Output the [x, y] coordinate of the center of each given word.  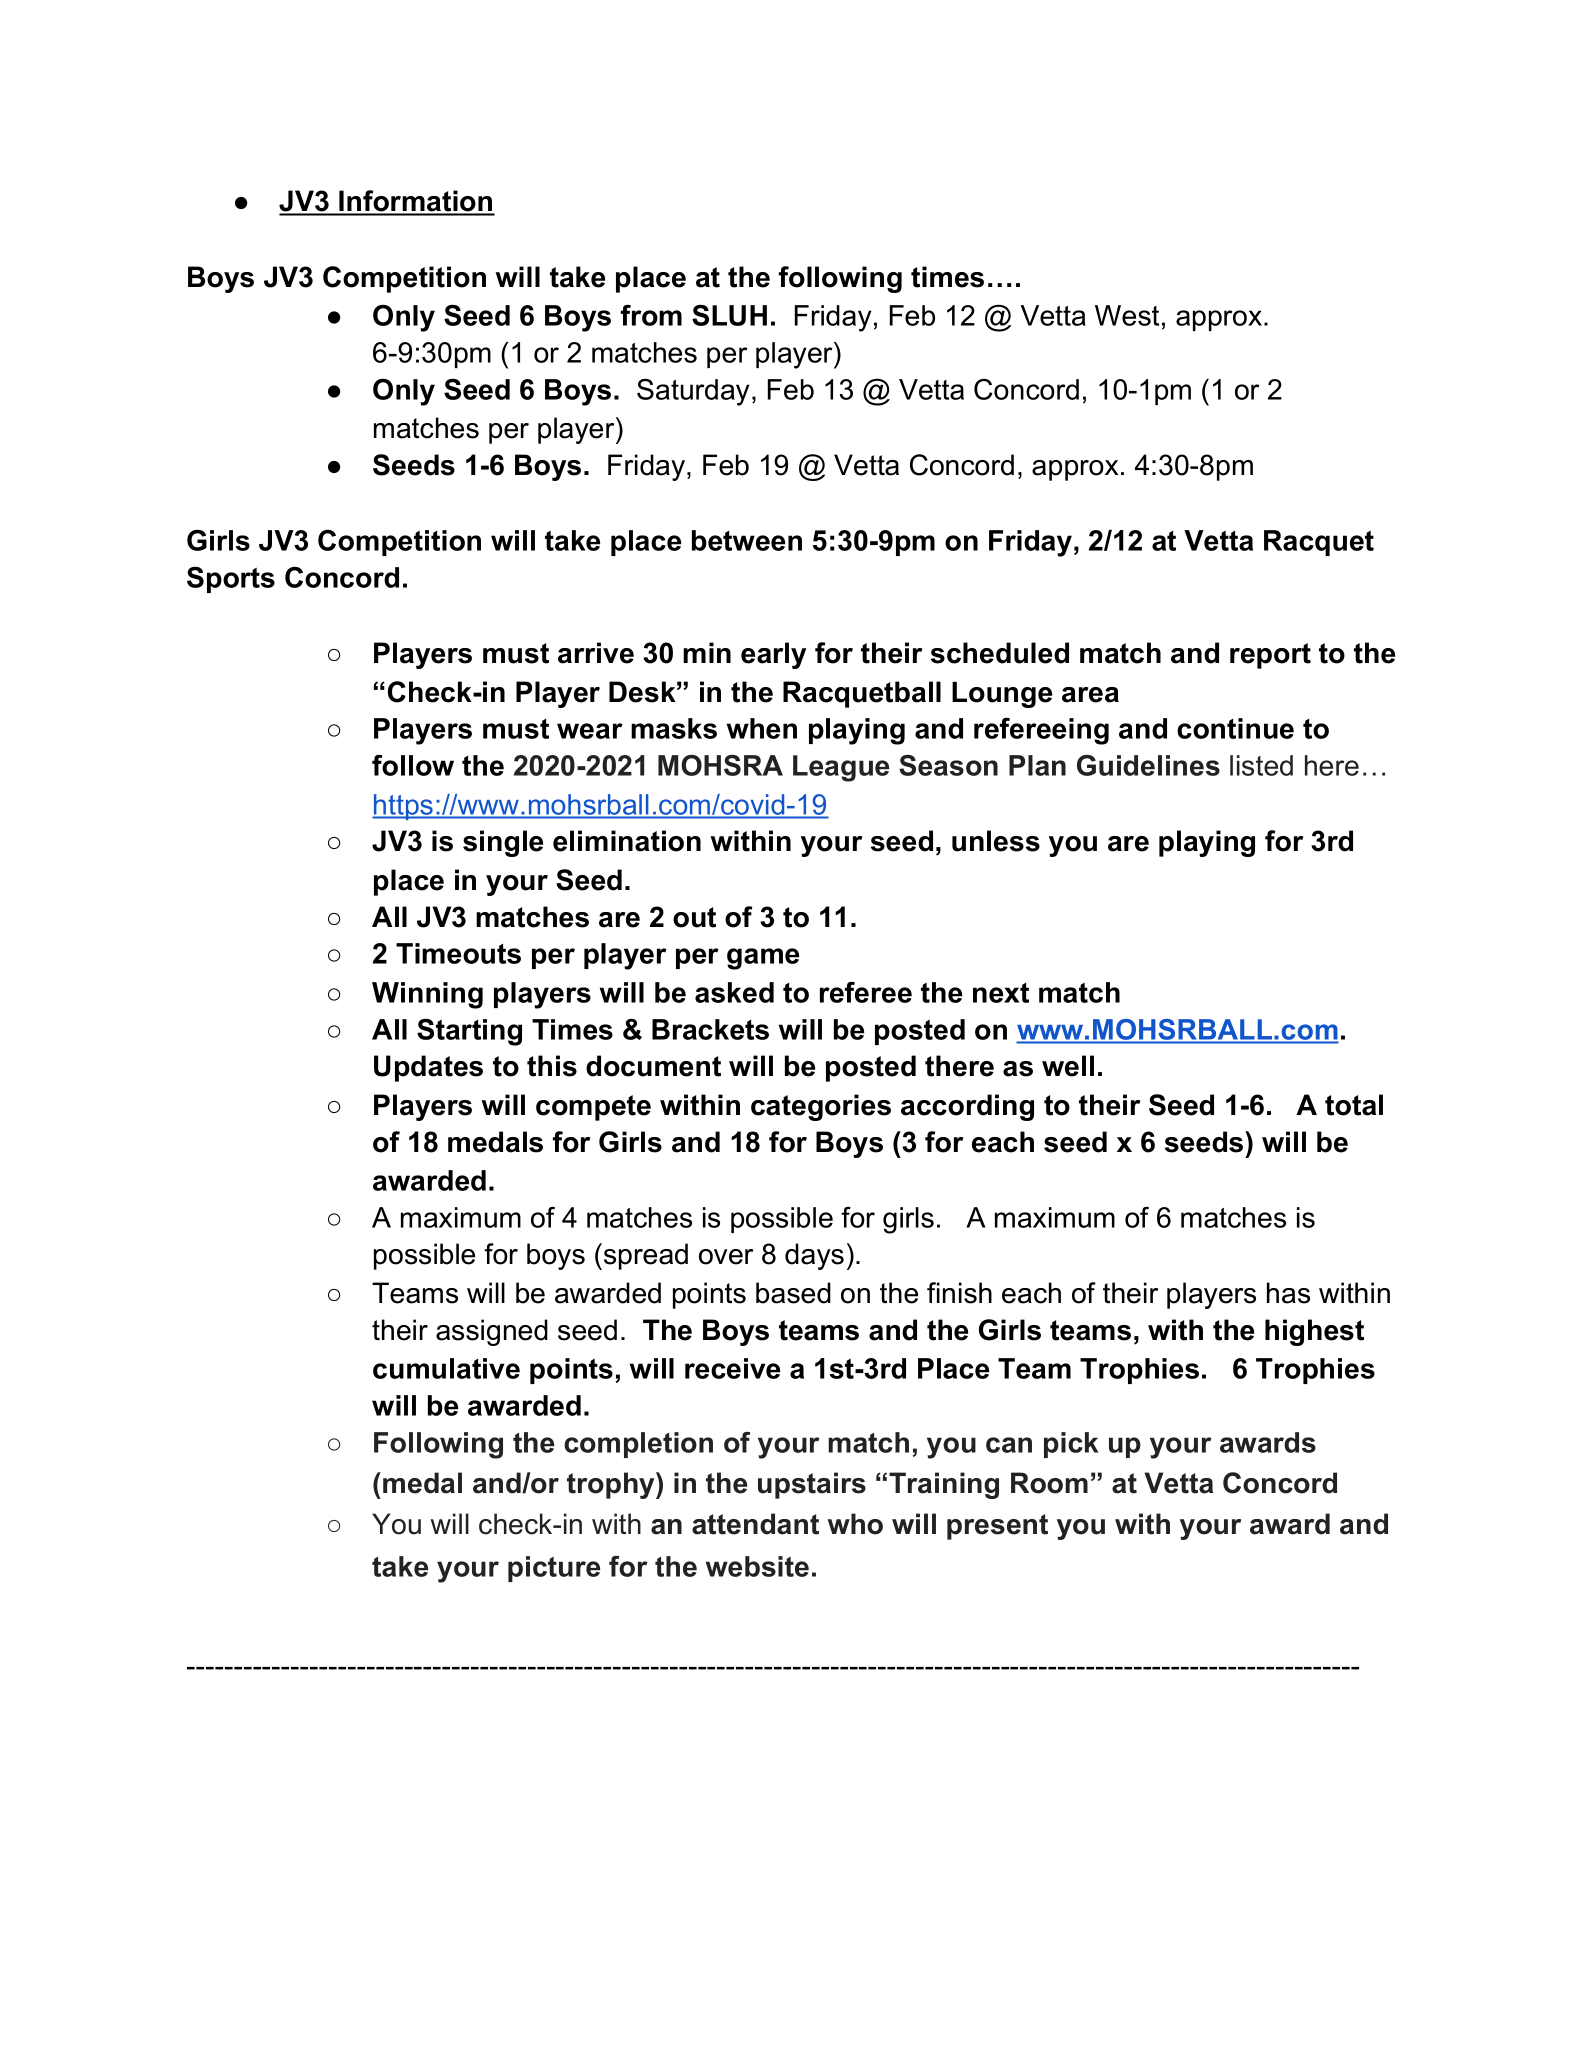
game [763, 959]
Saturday [693, 392]
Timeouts [458, 953]
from [651, 315]
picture [554, 1569]
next [1001, 993]
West [1127, 315]
